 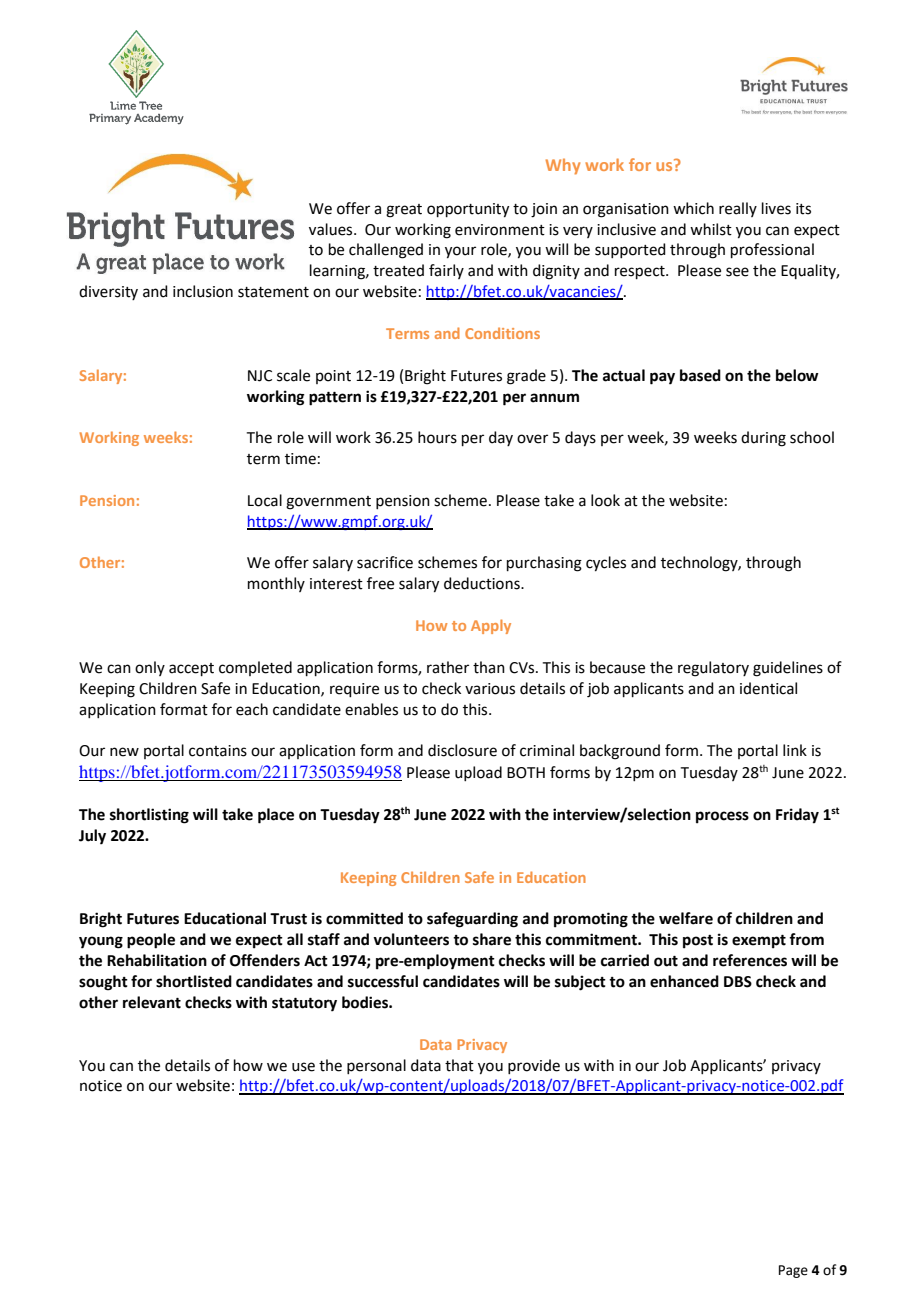 I want to click on opportunity, so click(x=468, y=210).
